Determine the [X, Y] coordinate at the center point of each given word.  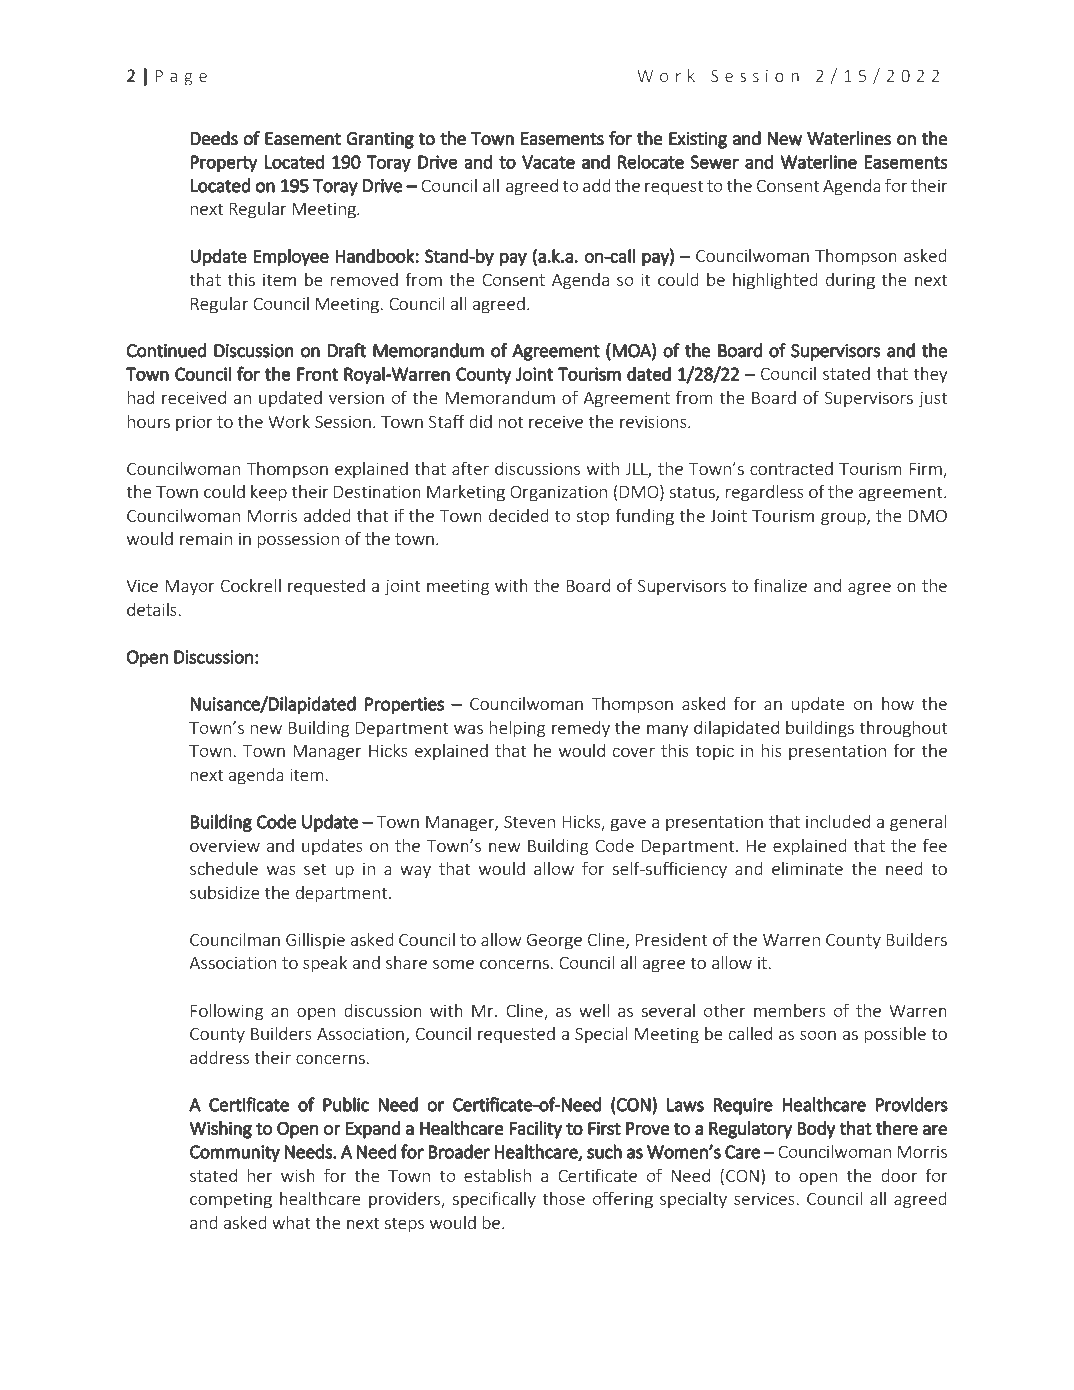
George [554, 942]
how [898, 703]
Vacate [548, 162]
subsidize [225, 892]
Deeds [214, 138]
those [563, 1198]
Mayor [190, 588]
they [930, 375]
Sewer [714, 162]
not [510, 422]
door [899, 1175]
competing [231, 1200]
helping [517, 729]
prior [194, 423]
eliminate [807, 868]
